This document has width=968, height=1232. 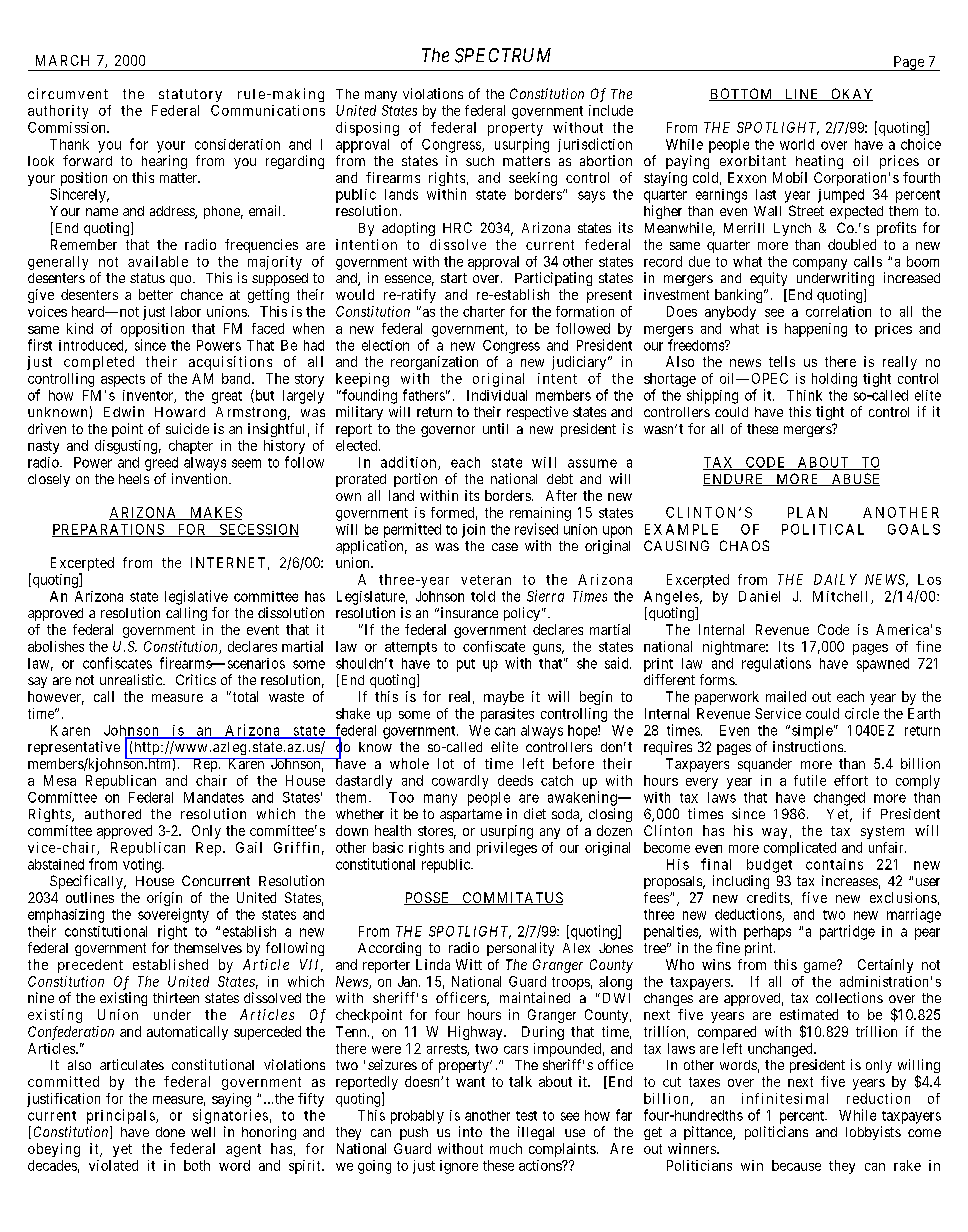 I want to click on legislative, so click(x=196, y=597).
